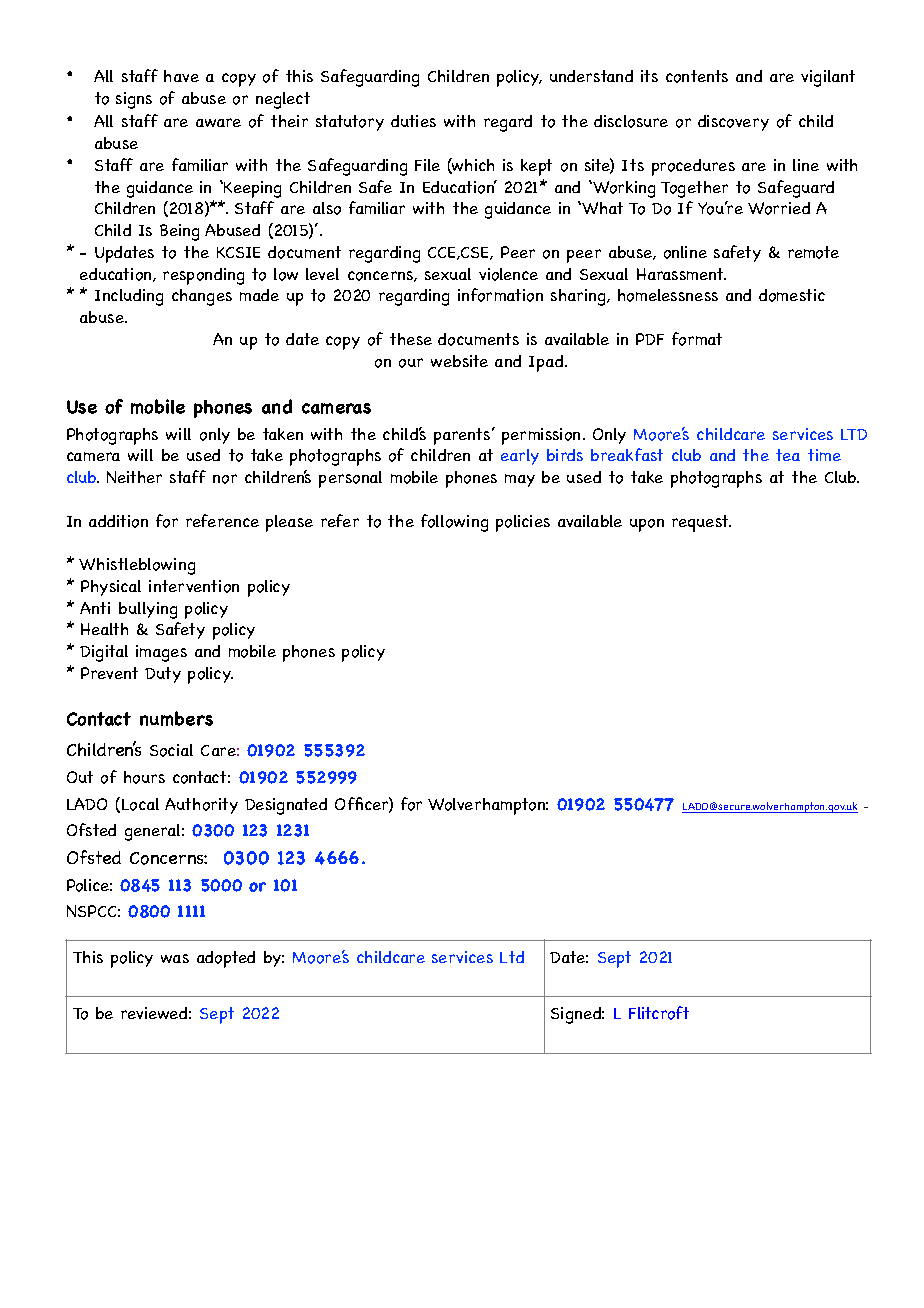  What do you see at coordinates (175, 958) in the document?
I see `was` at bounding box center [175, 958].
